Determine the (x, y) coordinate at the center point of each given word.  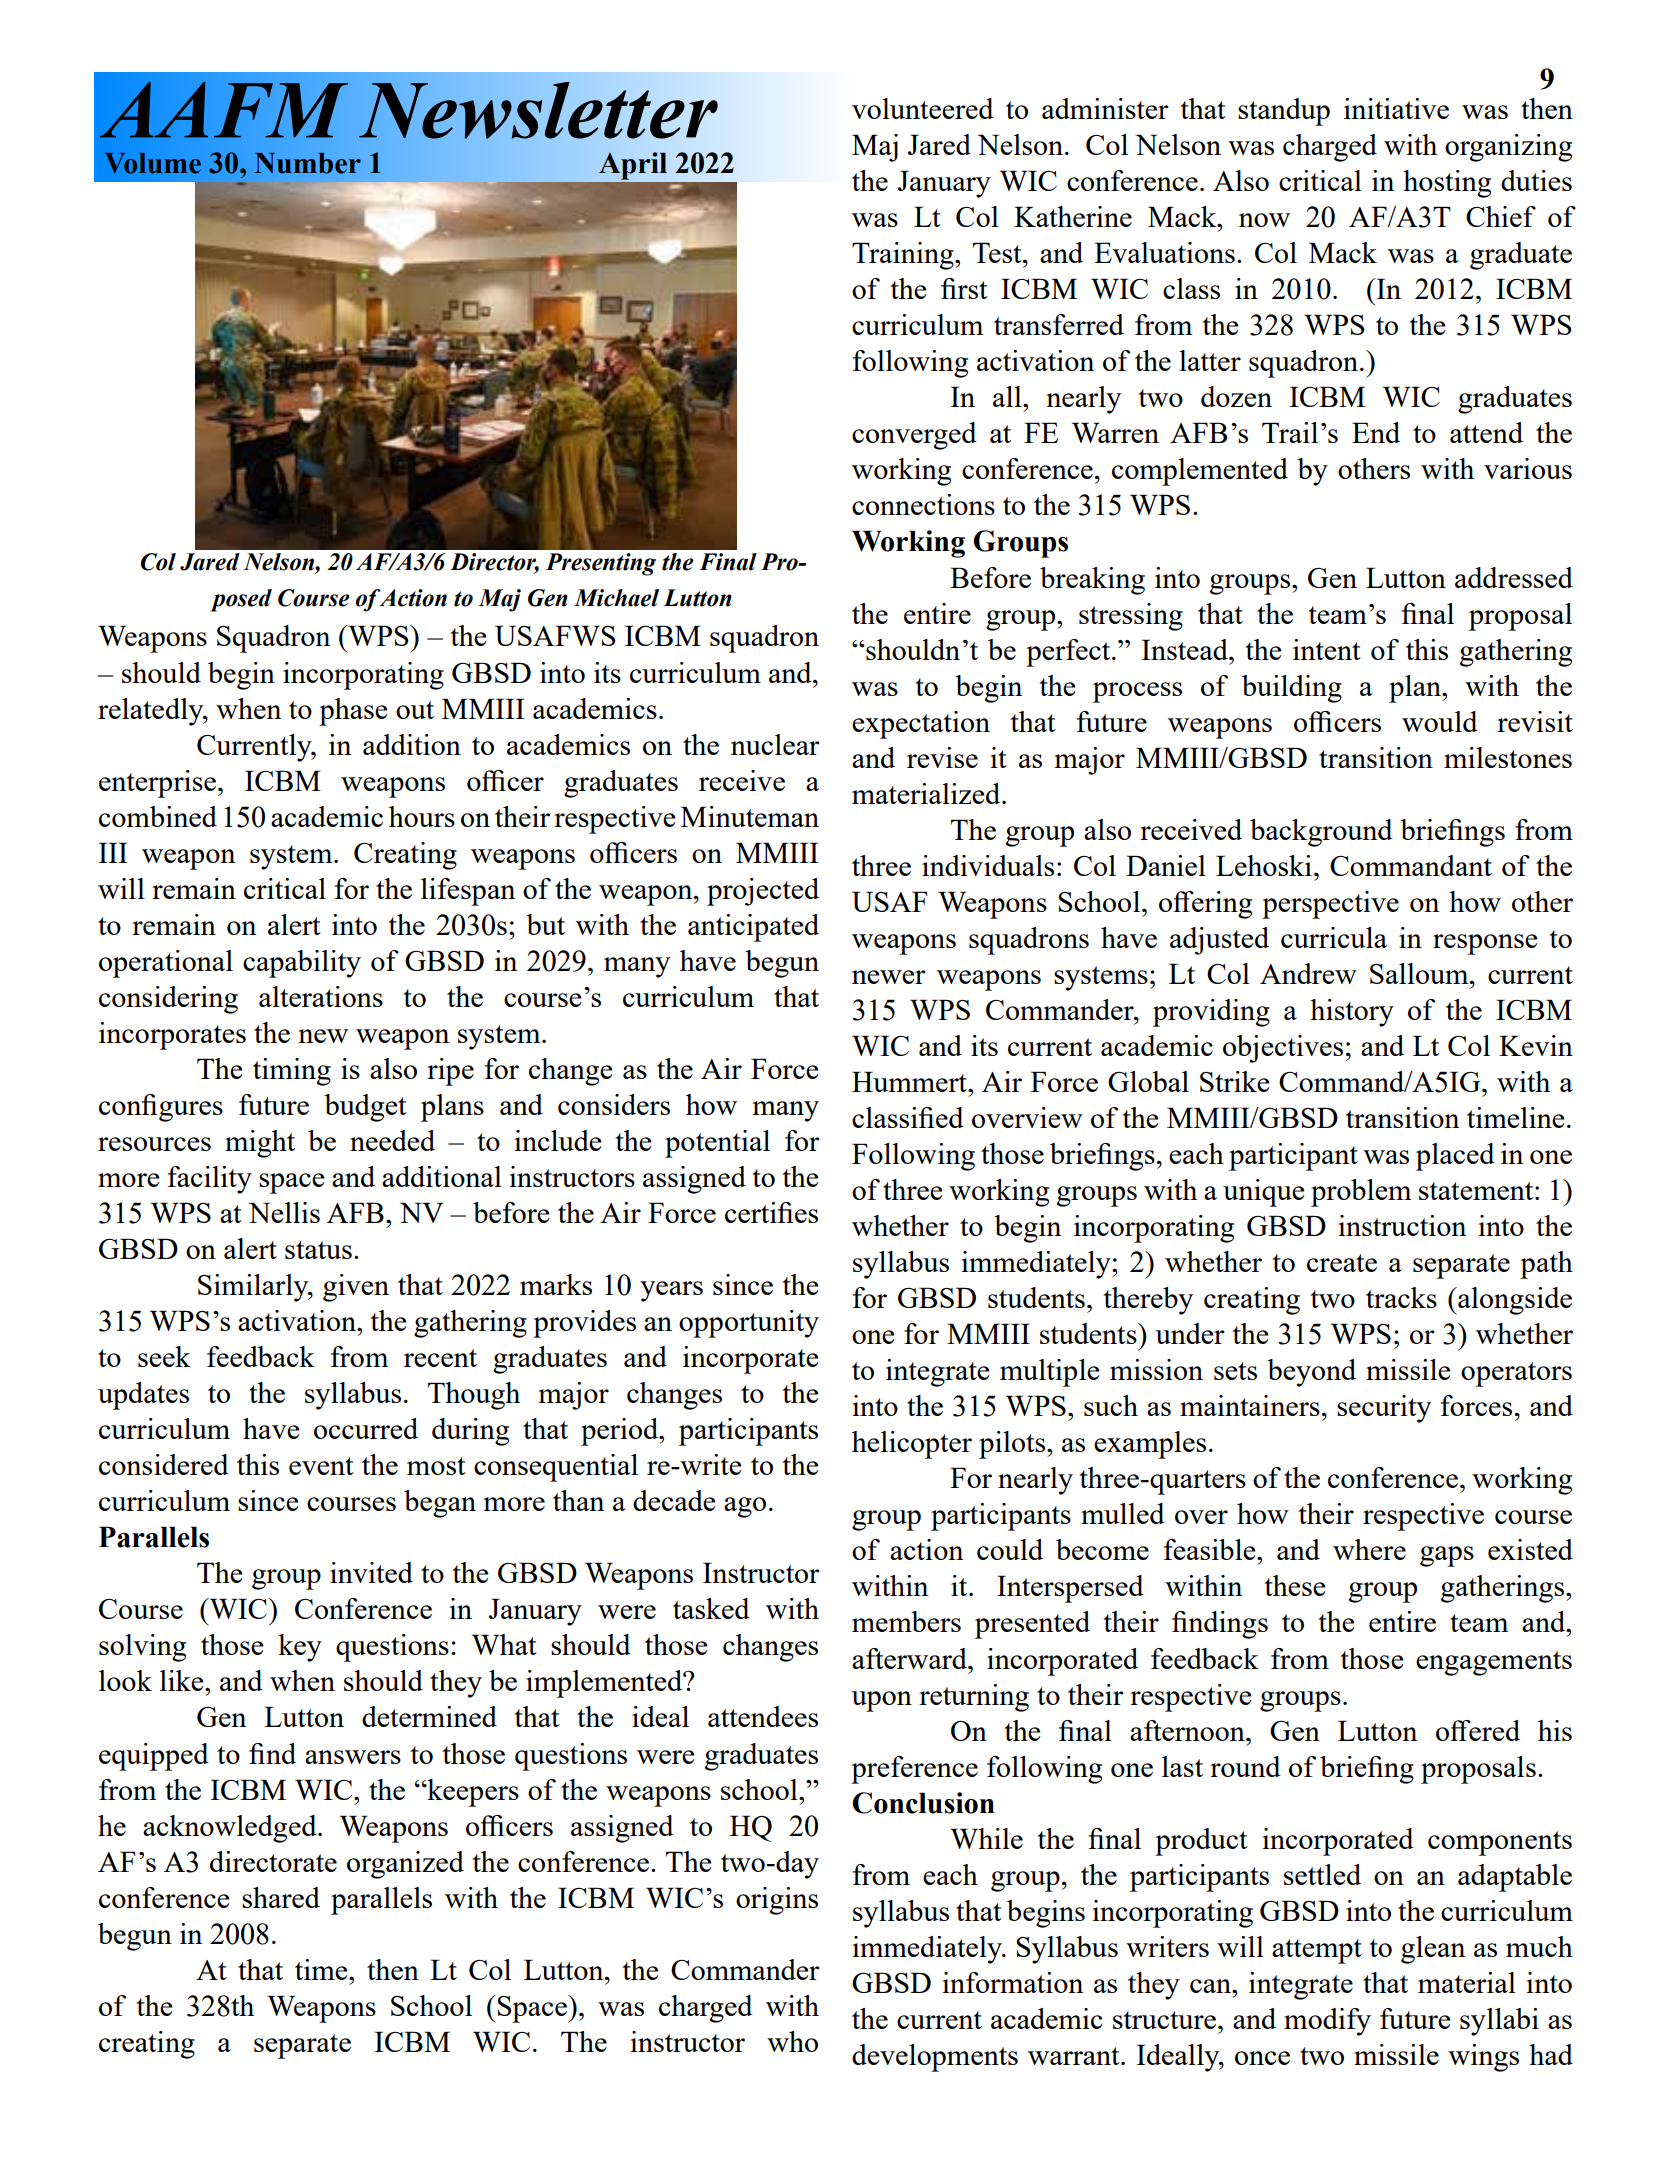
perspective (1330, 905)
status (318, 1250)
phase (353, 712)
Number (308, 163)
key (300, 1648)
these (1294, 1585)
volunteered (923, 108)
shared (281, 1897)
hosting (1447, 184)
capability (302, 964)
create (1342, 1263)
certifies (771, 1212)
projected (763, 892)
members (906, 1621)
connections (923, 504)
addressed (1514, 577)
